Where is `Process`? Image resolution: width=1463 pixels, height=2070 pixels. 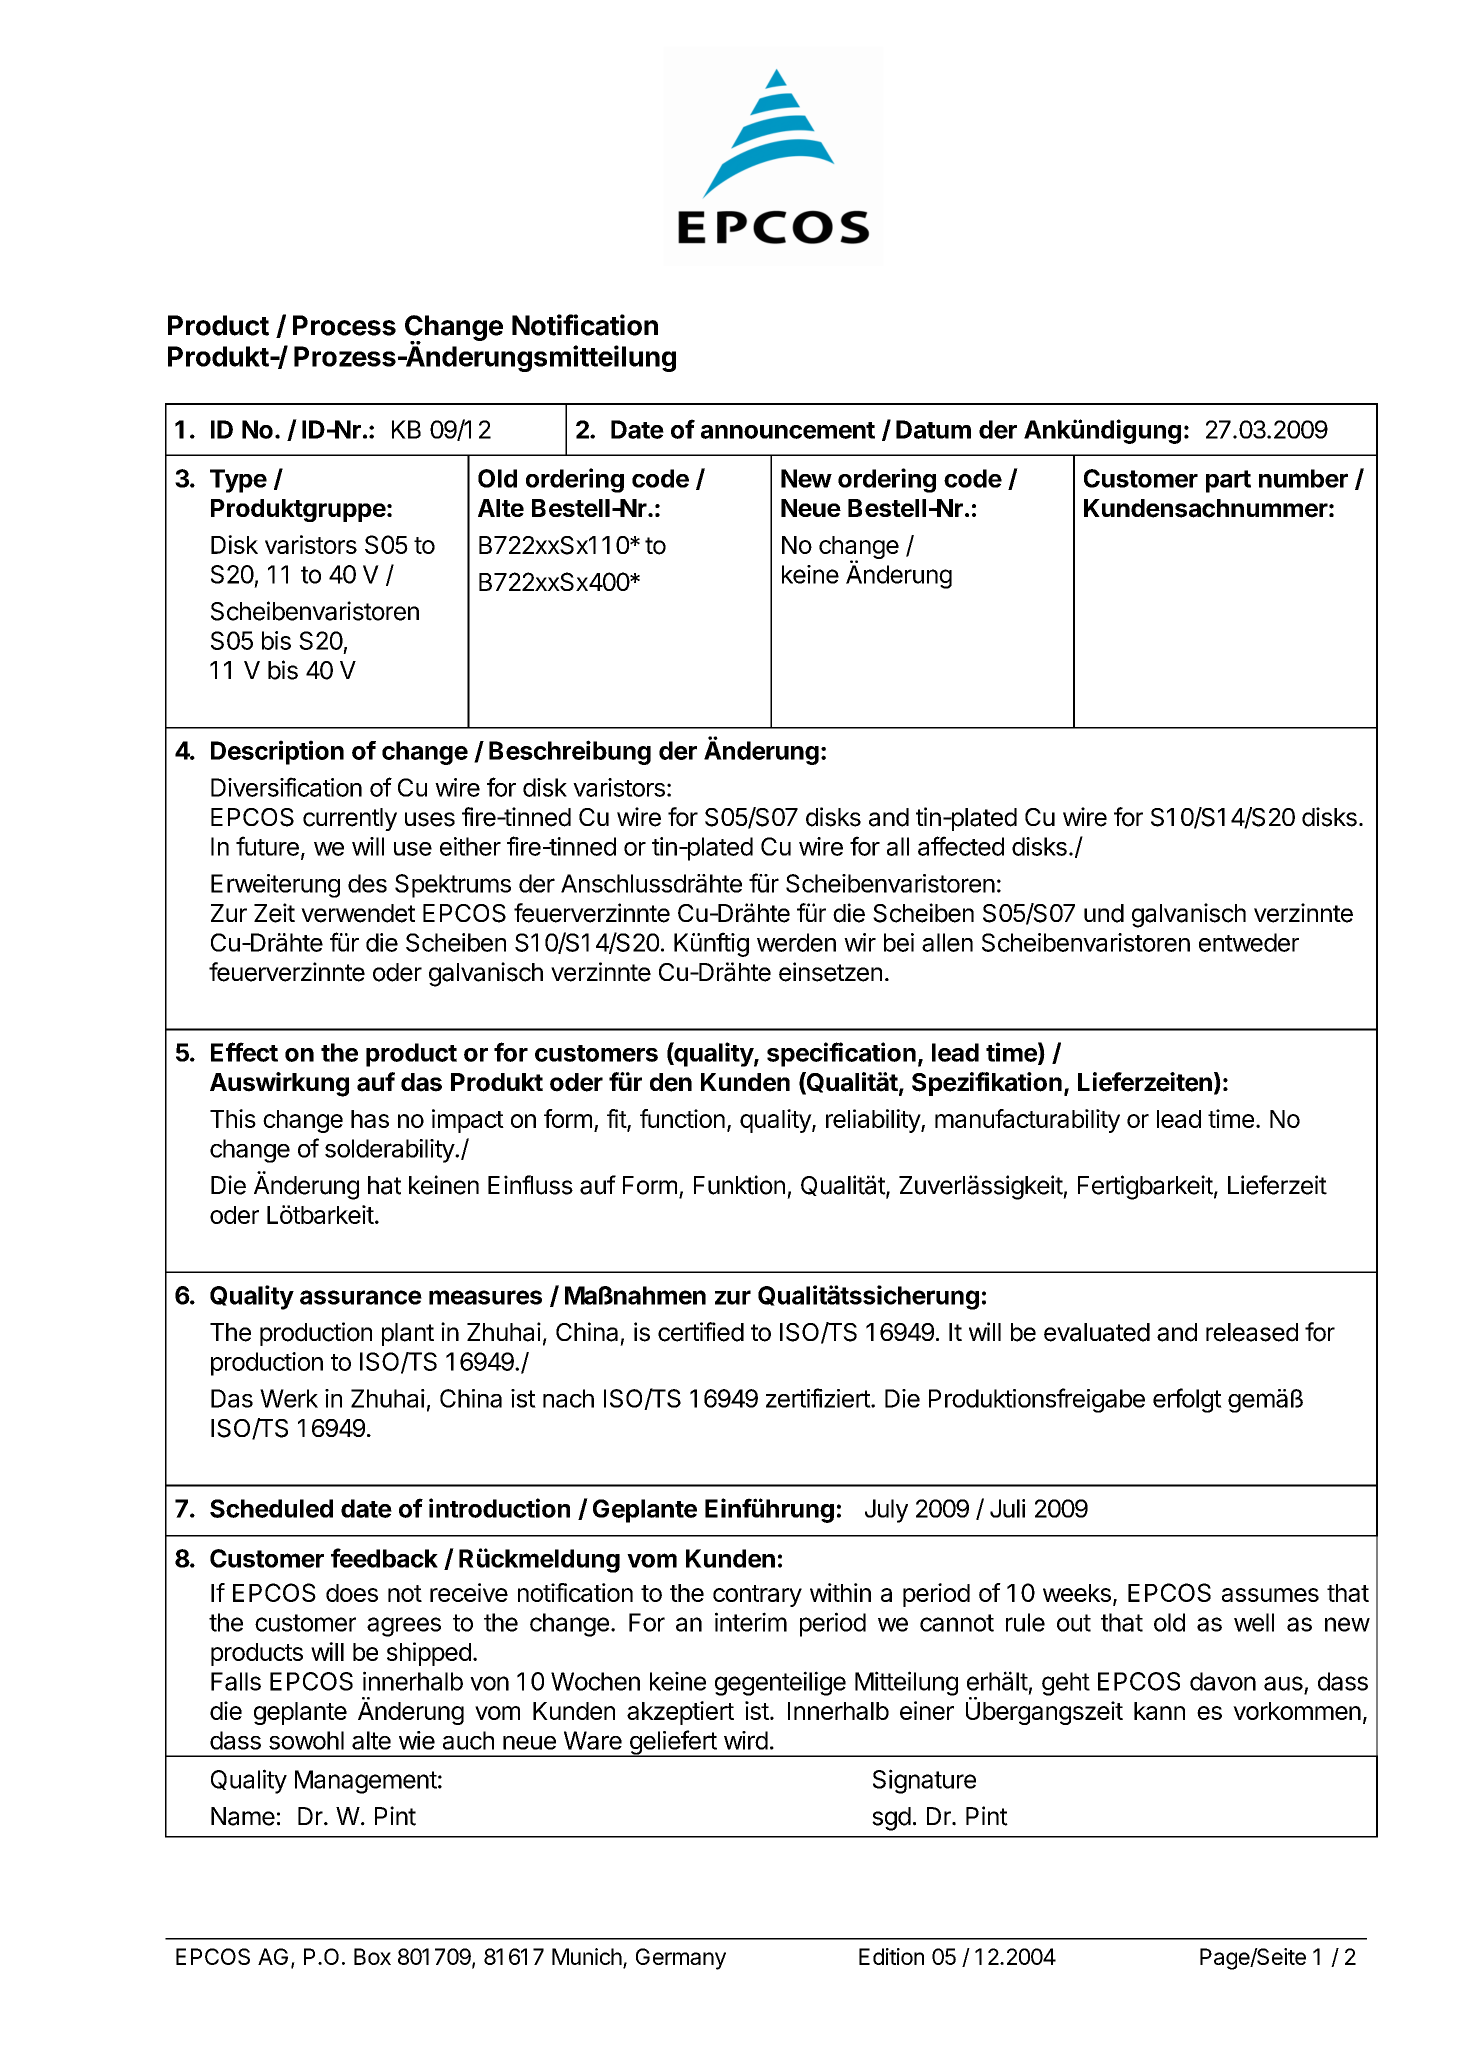 Process is located at coordinates (344, 325).
